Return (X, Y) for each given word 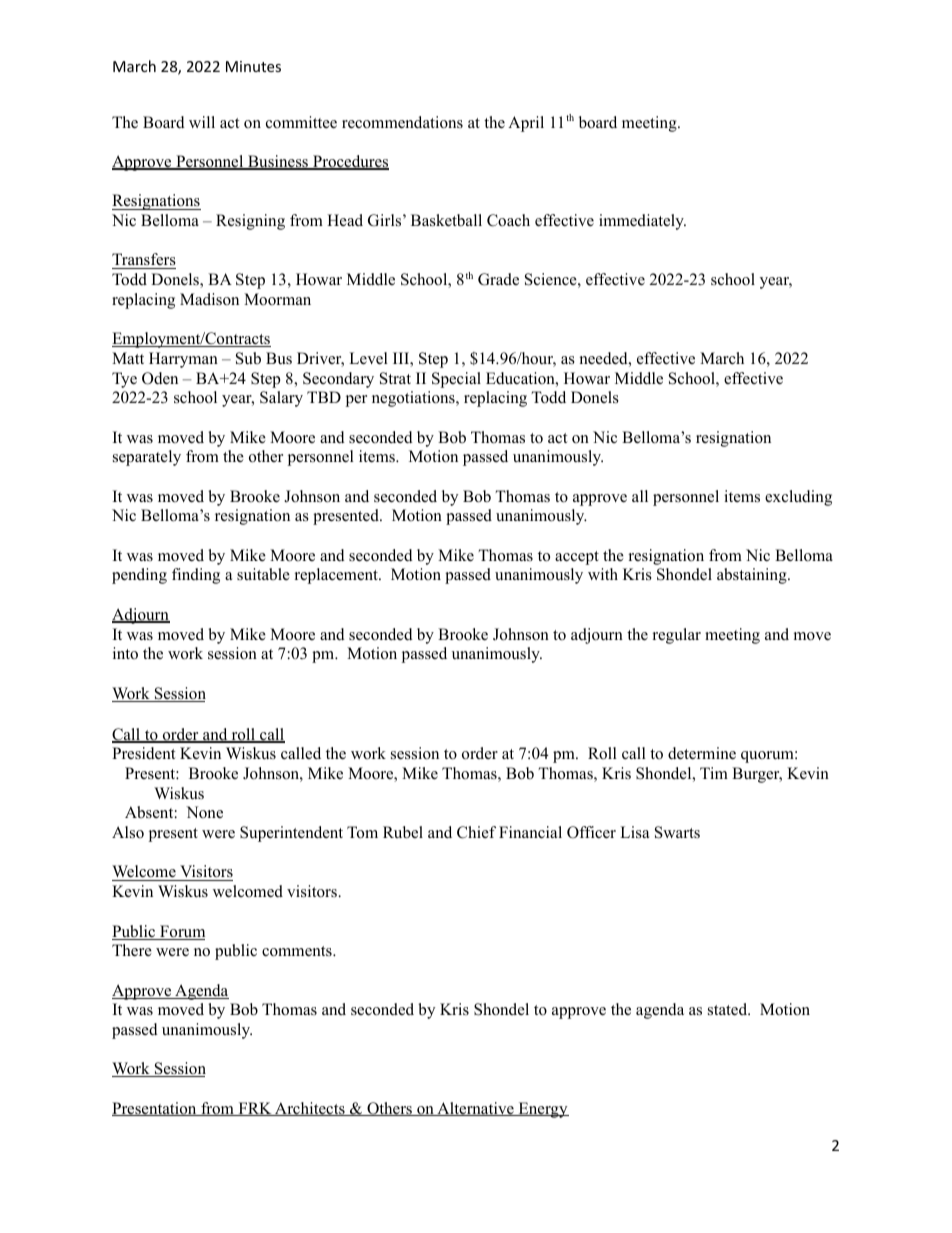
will (202, 122)
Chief (476, 832)
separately (147, 458)
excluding (798, 498)
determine (702, 753)
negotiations (414, 399)
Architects (310, 1109)
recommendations (402, 122)
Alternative (475, 1109)
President (143, 753)
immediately (642, 222)
